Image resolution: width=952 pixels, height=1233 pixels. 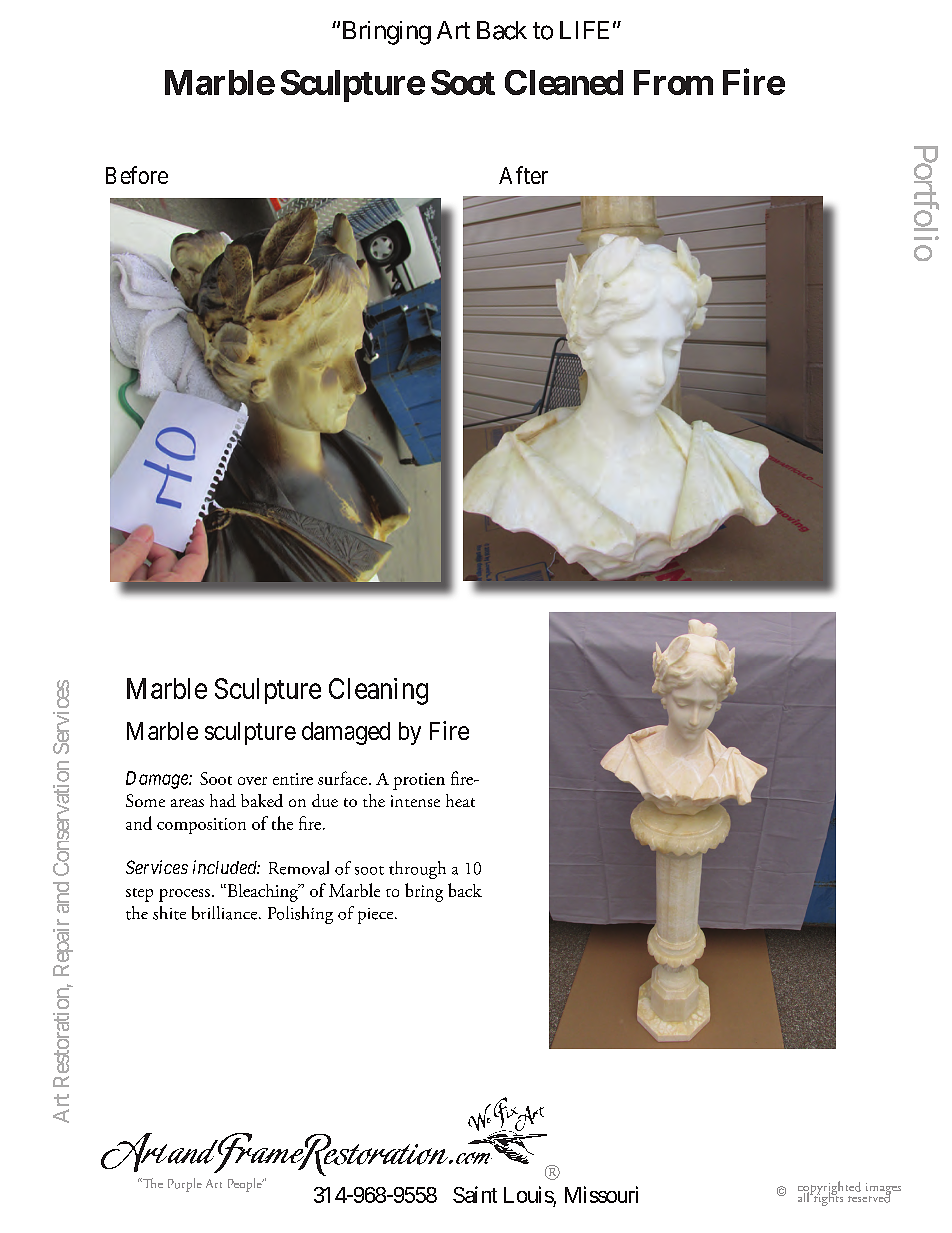 What do you see at coordinates (293, 779) in the screenshot?
I see `entire` at bounding box center [293, 779].
